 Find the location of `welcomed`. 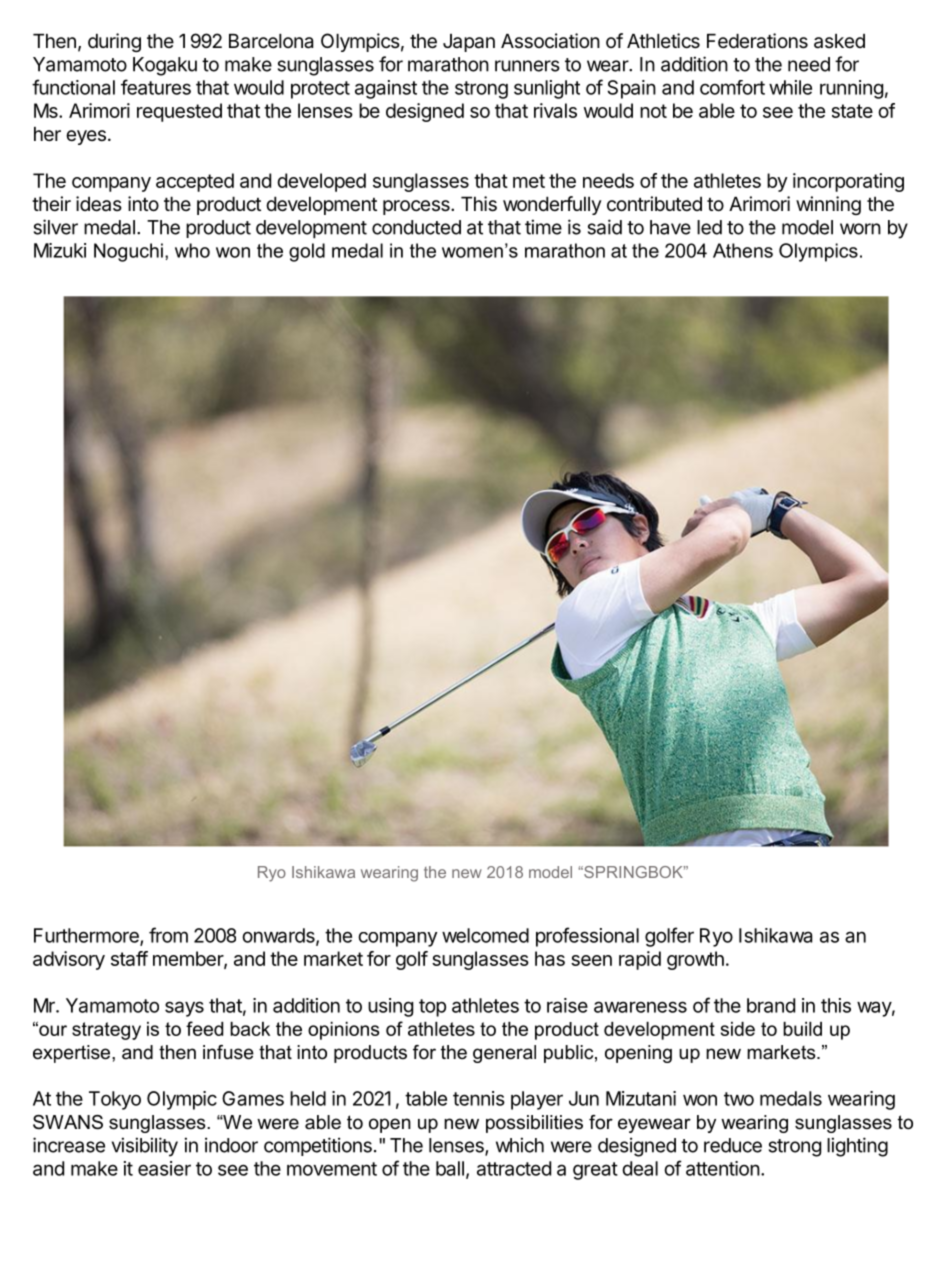

welcomed is located at coordinates (485, 935).
